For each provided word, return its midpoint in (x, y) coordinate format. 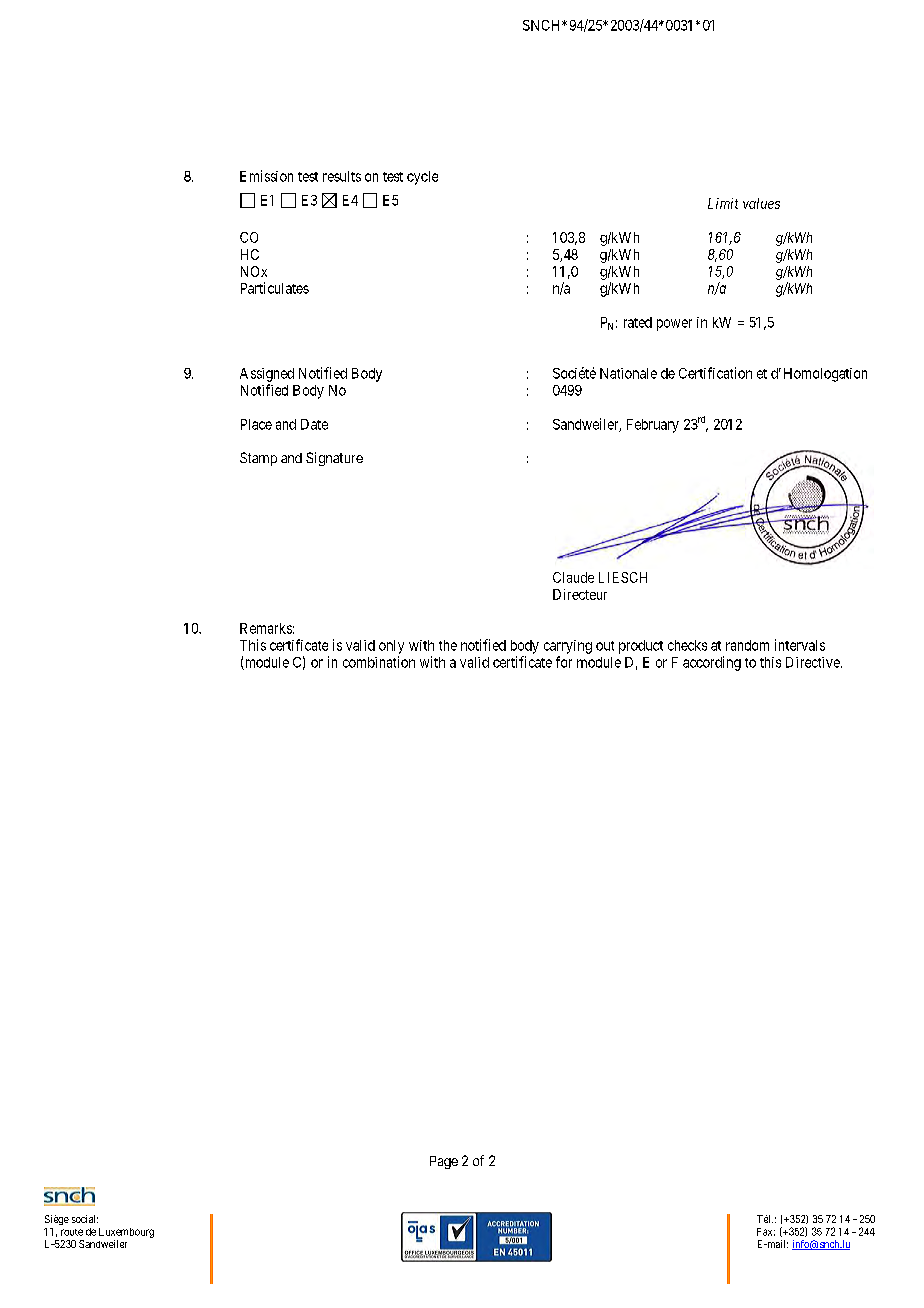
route (72, 1232)
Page (444, 1162)
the (448, 645)
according (712, 663)
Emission (266, 176)
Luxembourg (126, 1233)
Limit (723, 203)
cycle (422, 178)
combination (379, 662)
